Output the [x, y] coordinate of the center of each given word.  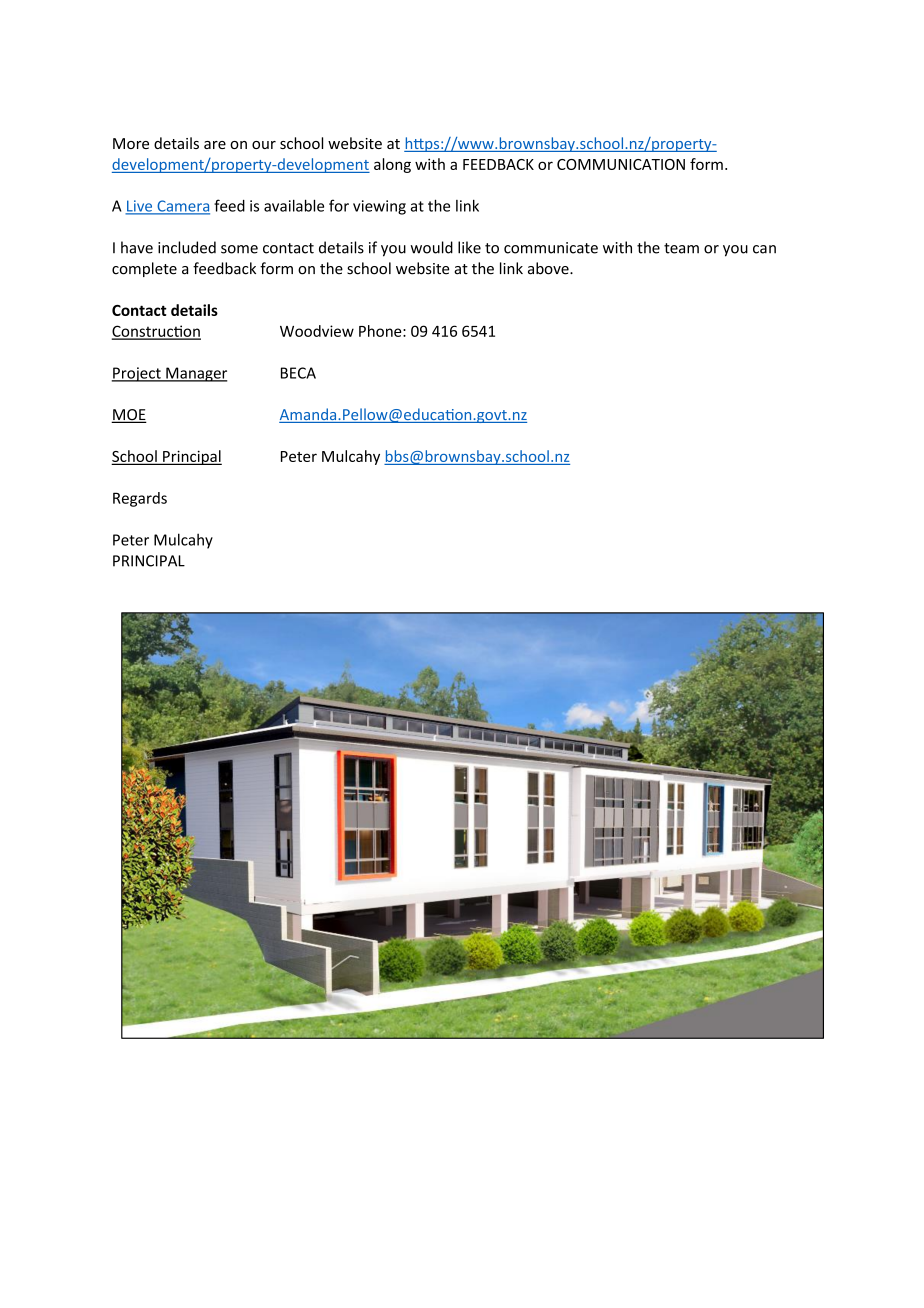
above [549, 268]
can [764, 249]
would [431, 247]
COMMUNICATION [621, 164]
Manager [195, 374]
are [215, 145]
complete [144, 269]
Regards [140, 499]
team [681, 248]
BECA [298, 373]
